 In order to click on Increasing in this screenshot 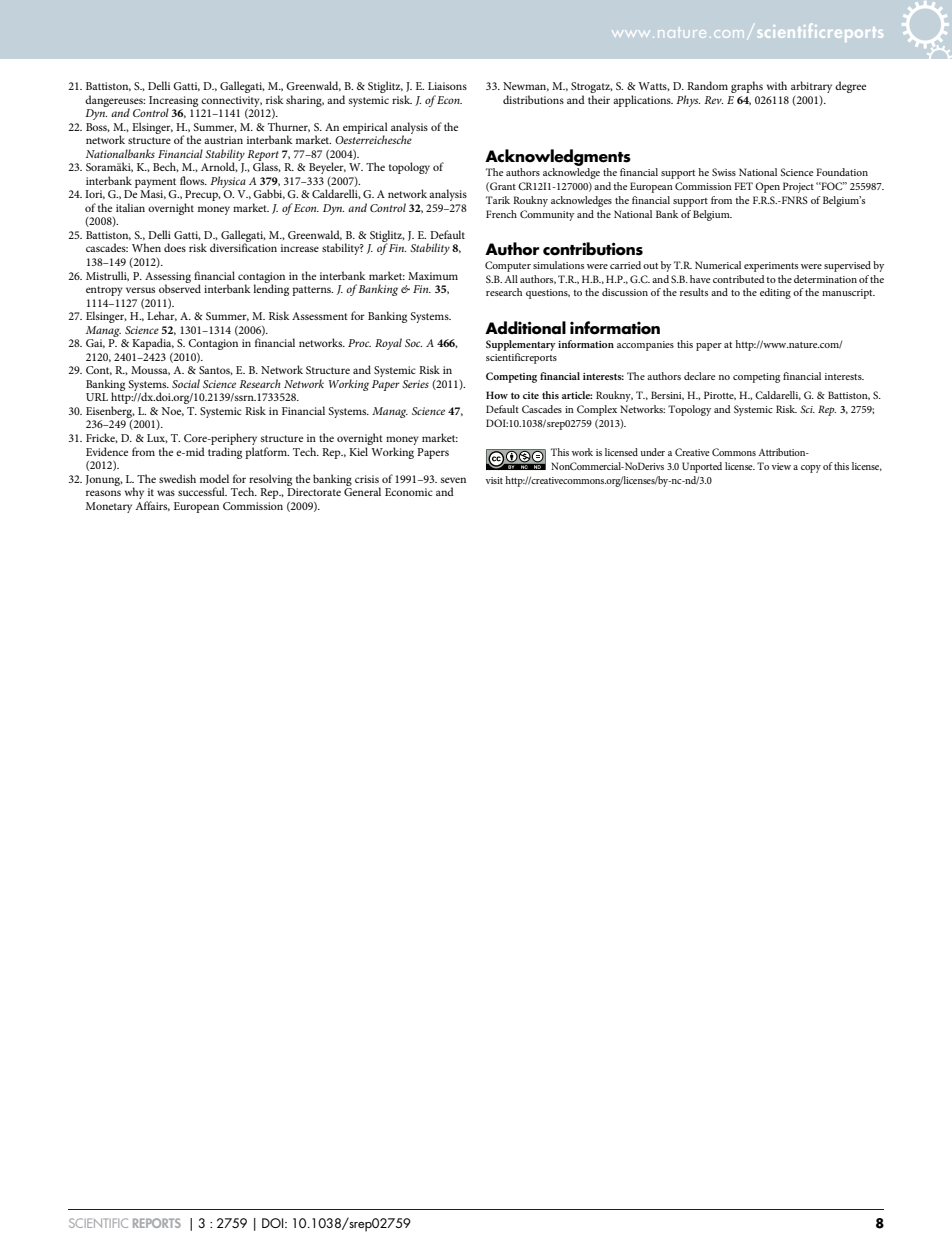, I will do `click(173, 102)`.
